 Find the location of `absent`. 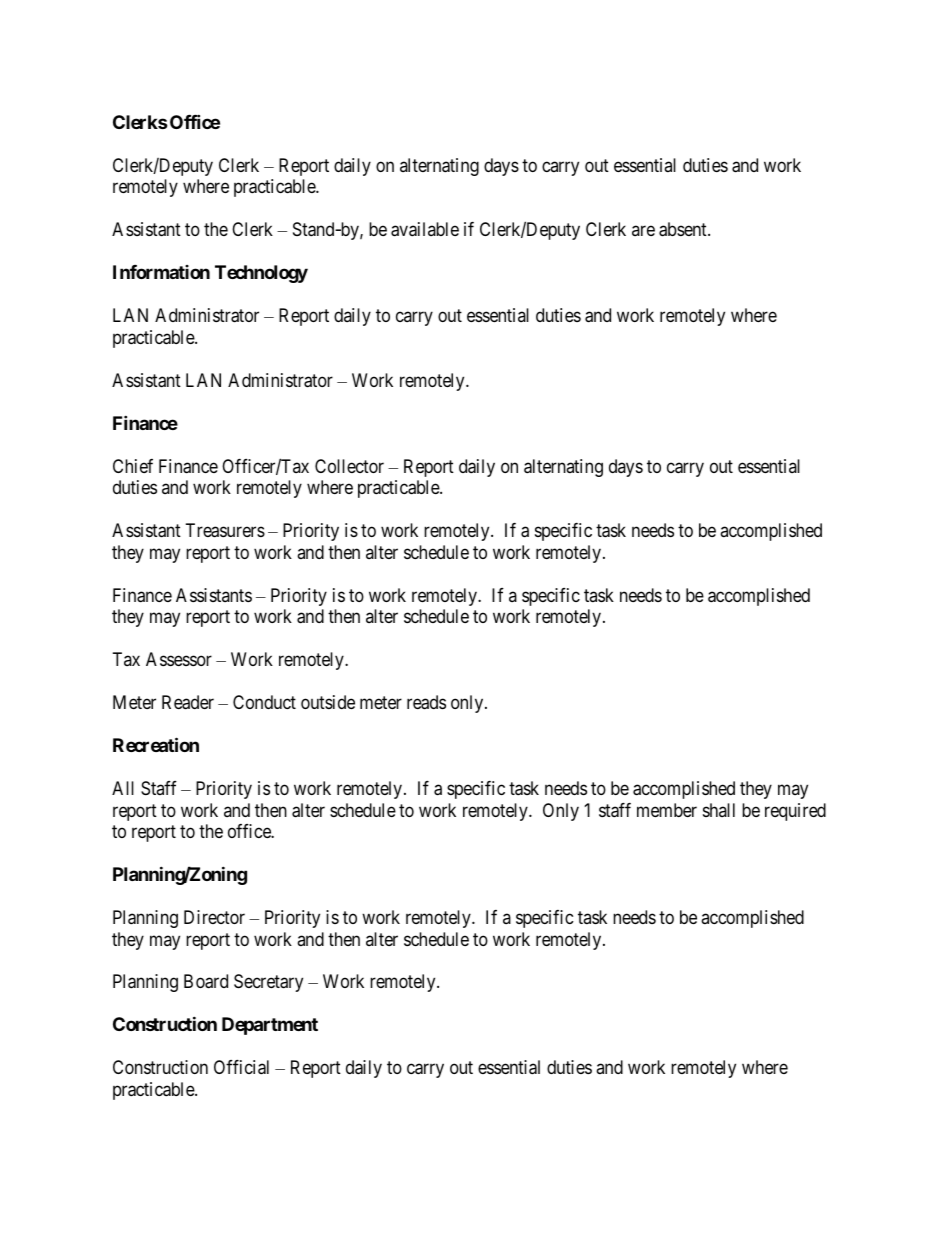

absent is located at coordinates (684, 229).
